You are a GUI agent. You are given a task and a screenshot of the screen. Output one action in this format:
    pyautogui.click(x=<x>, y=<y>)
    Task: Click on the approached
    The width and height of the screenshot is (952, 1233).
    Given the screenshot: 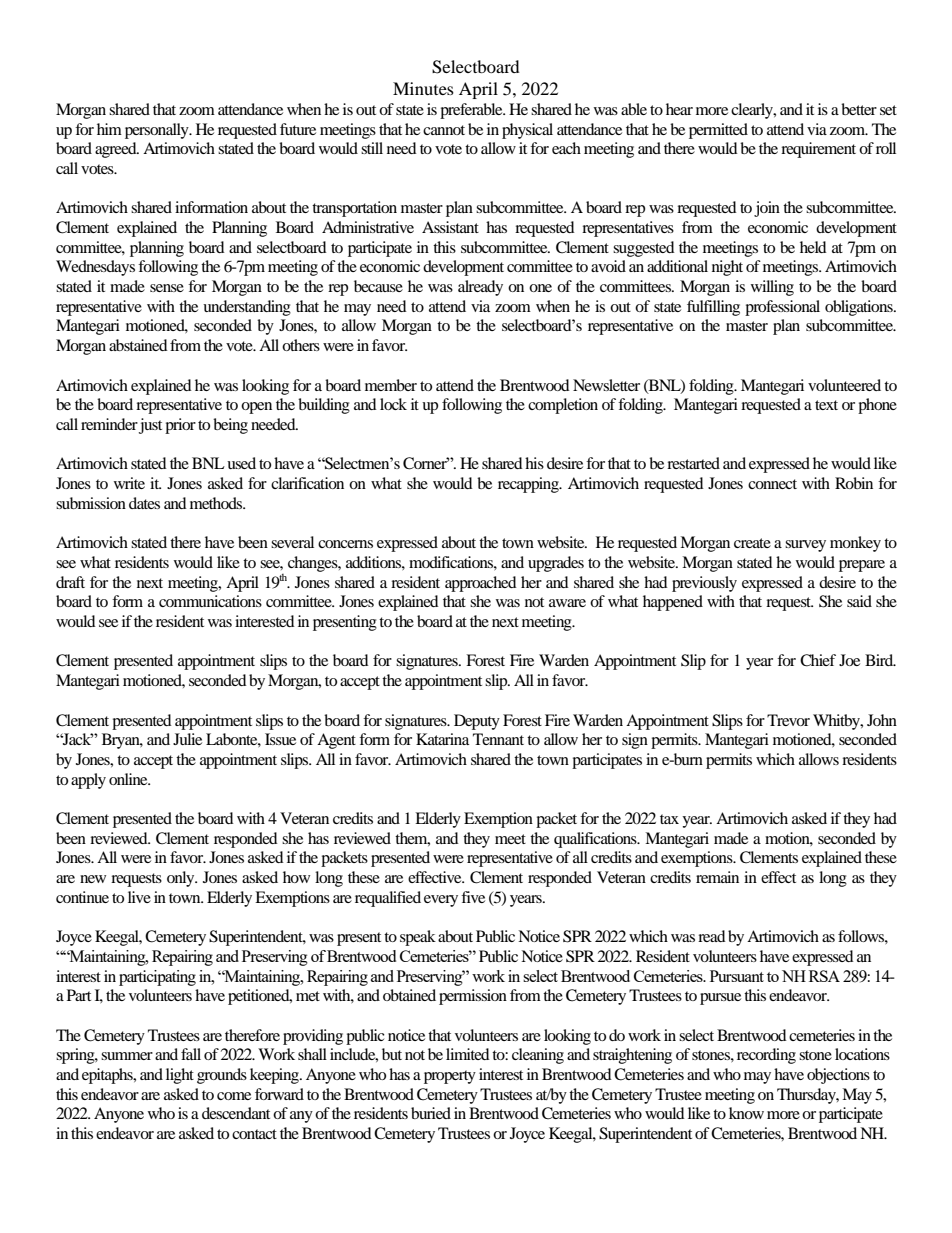 What is the action you would take?
    pyautogui.click(x=481, y=584)
